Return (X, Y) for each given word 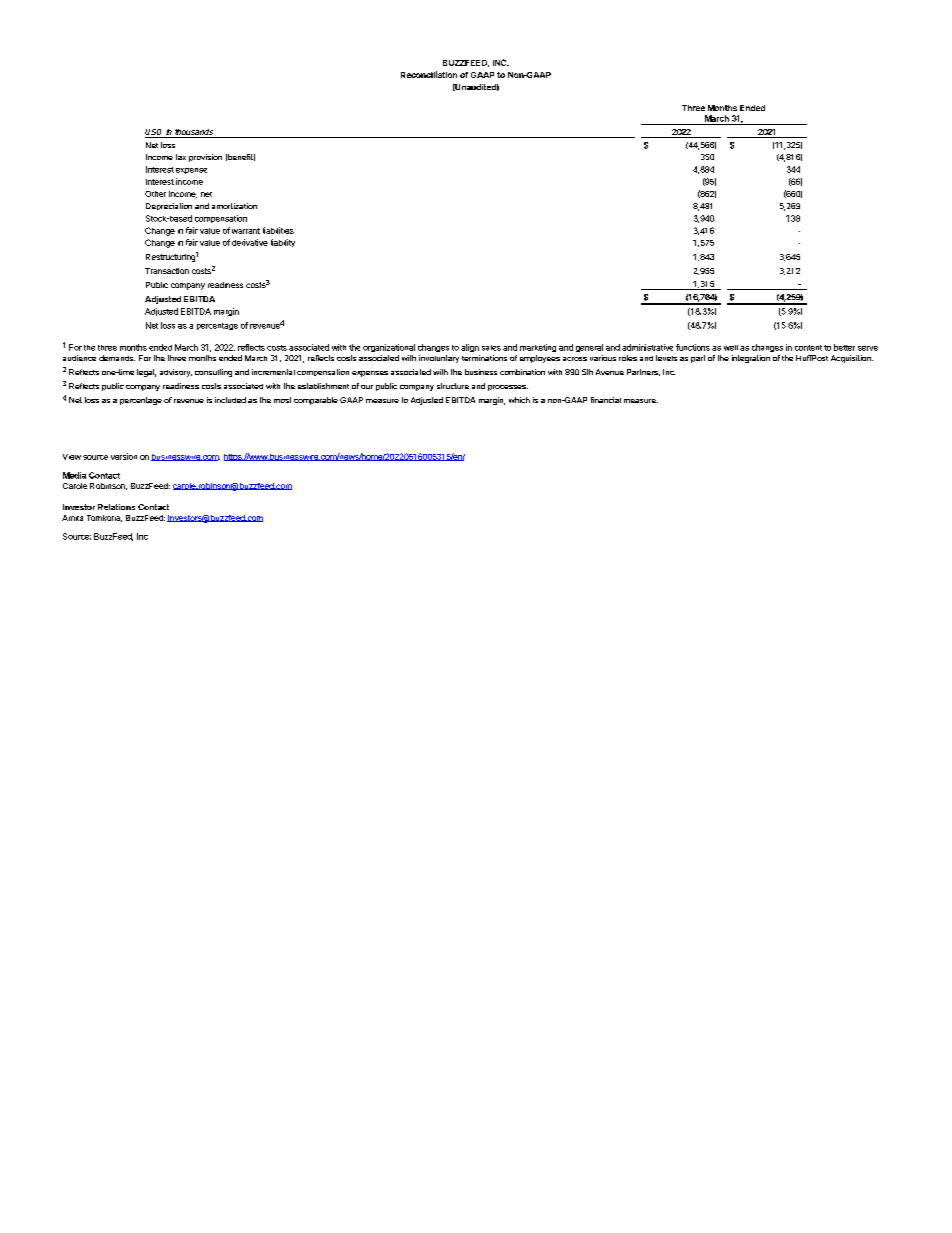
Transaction (167, 271)
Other (155, 194)
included (230, 400)
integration (751, 359)
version (124, 456)
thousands (194, 132)
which (519, 400)
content (808, 348)
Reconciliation (429, 74)
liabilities (278, 230)
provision (205, 158)
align (470, 348)
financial (606, 400)
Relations (116, 507)
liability (283, 243)
